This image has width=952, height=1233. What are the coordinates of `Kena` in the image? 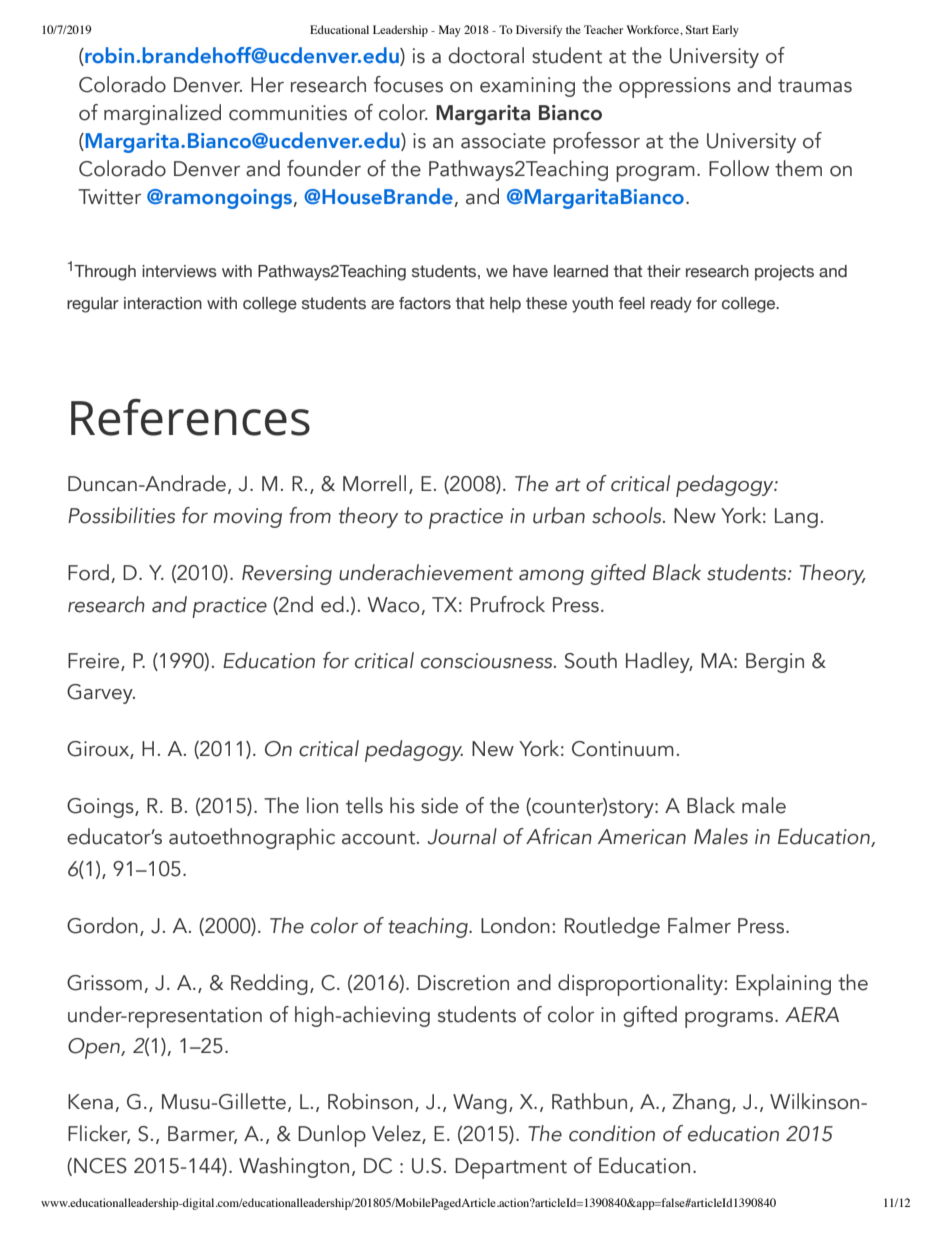 It's located at (90, 1102).
